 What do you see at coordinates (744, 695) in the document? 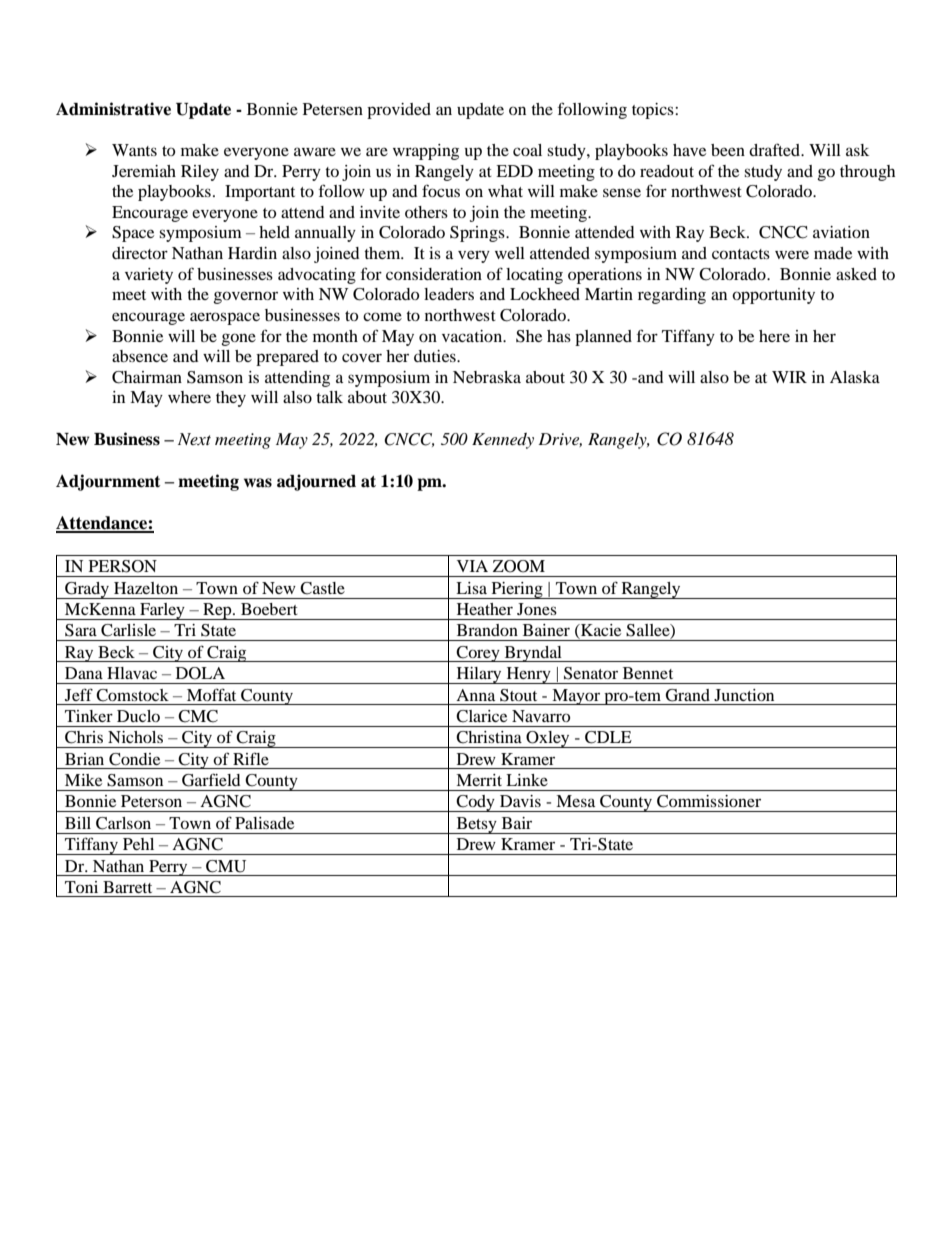
I see `Junction` at bounding box center [744, 695].
